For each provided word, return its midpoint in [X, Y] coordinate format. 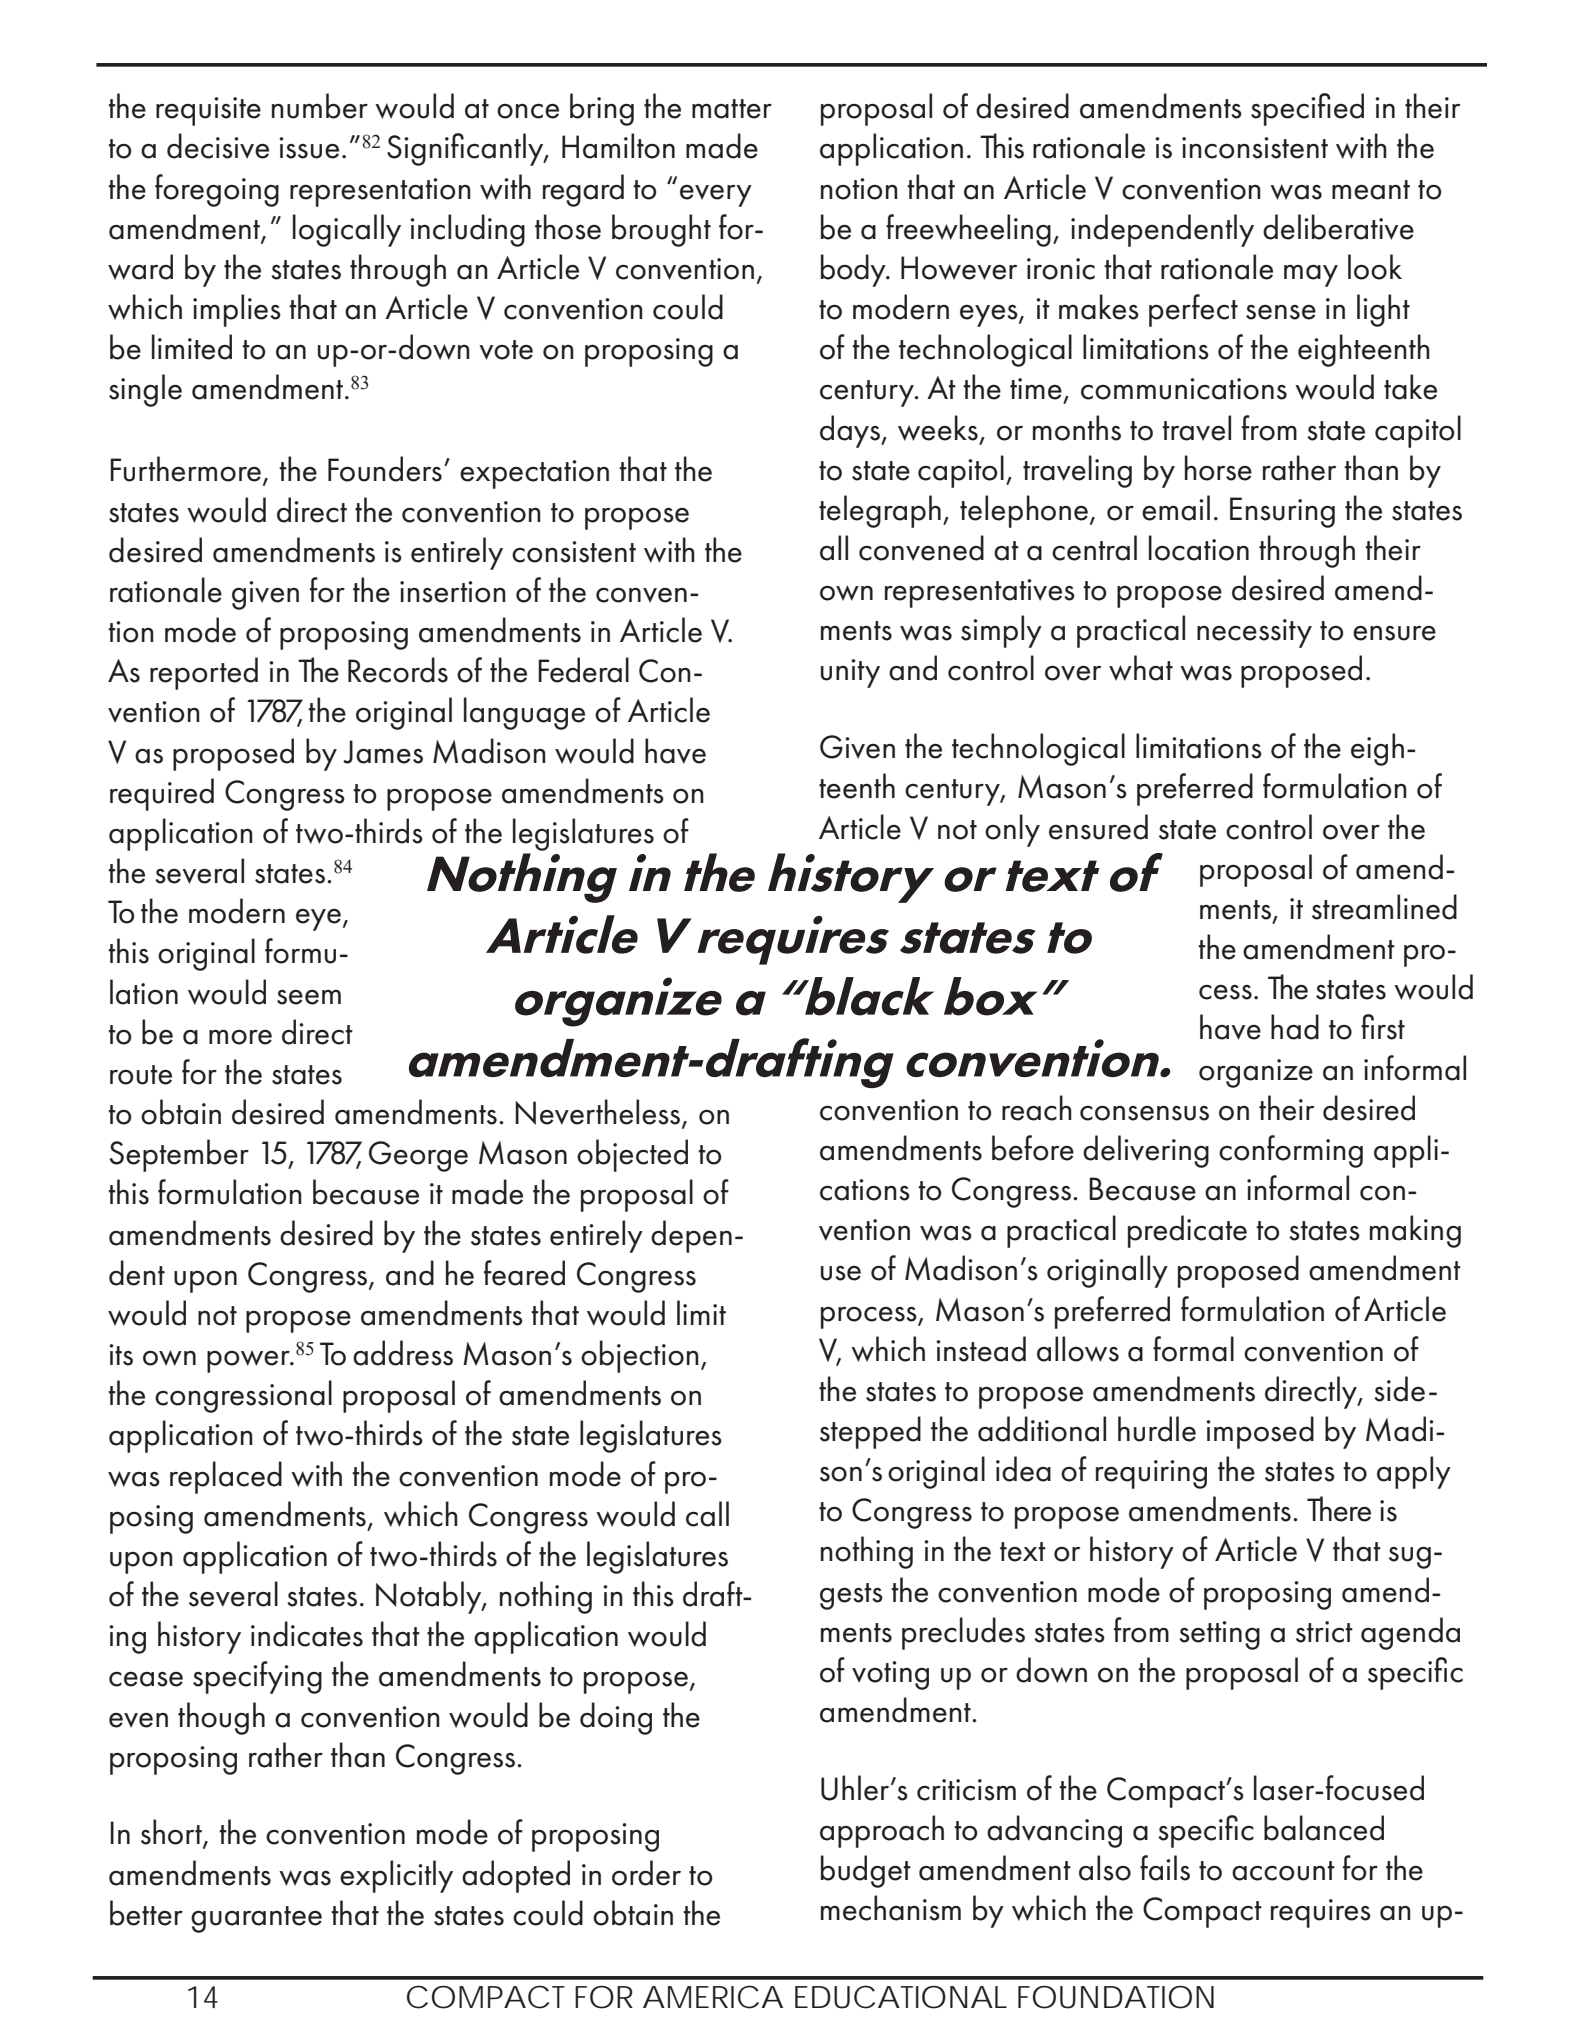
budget [866, 1871]
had [1295, 1027]
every [716, 196]
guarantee [256, 1919]
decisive [218, 146]
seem [309, 997]
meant [1371, 190]
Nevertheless [599, 1113]
